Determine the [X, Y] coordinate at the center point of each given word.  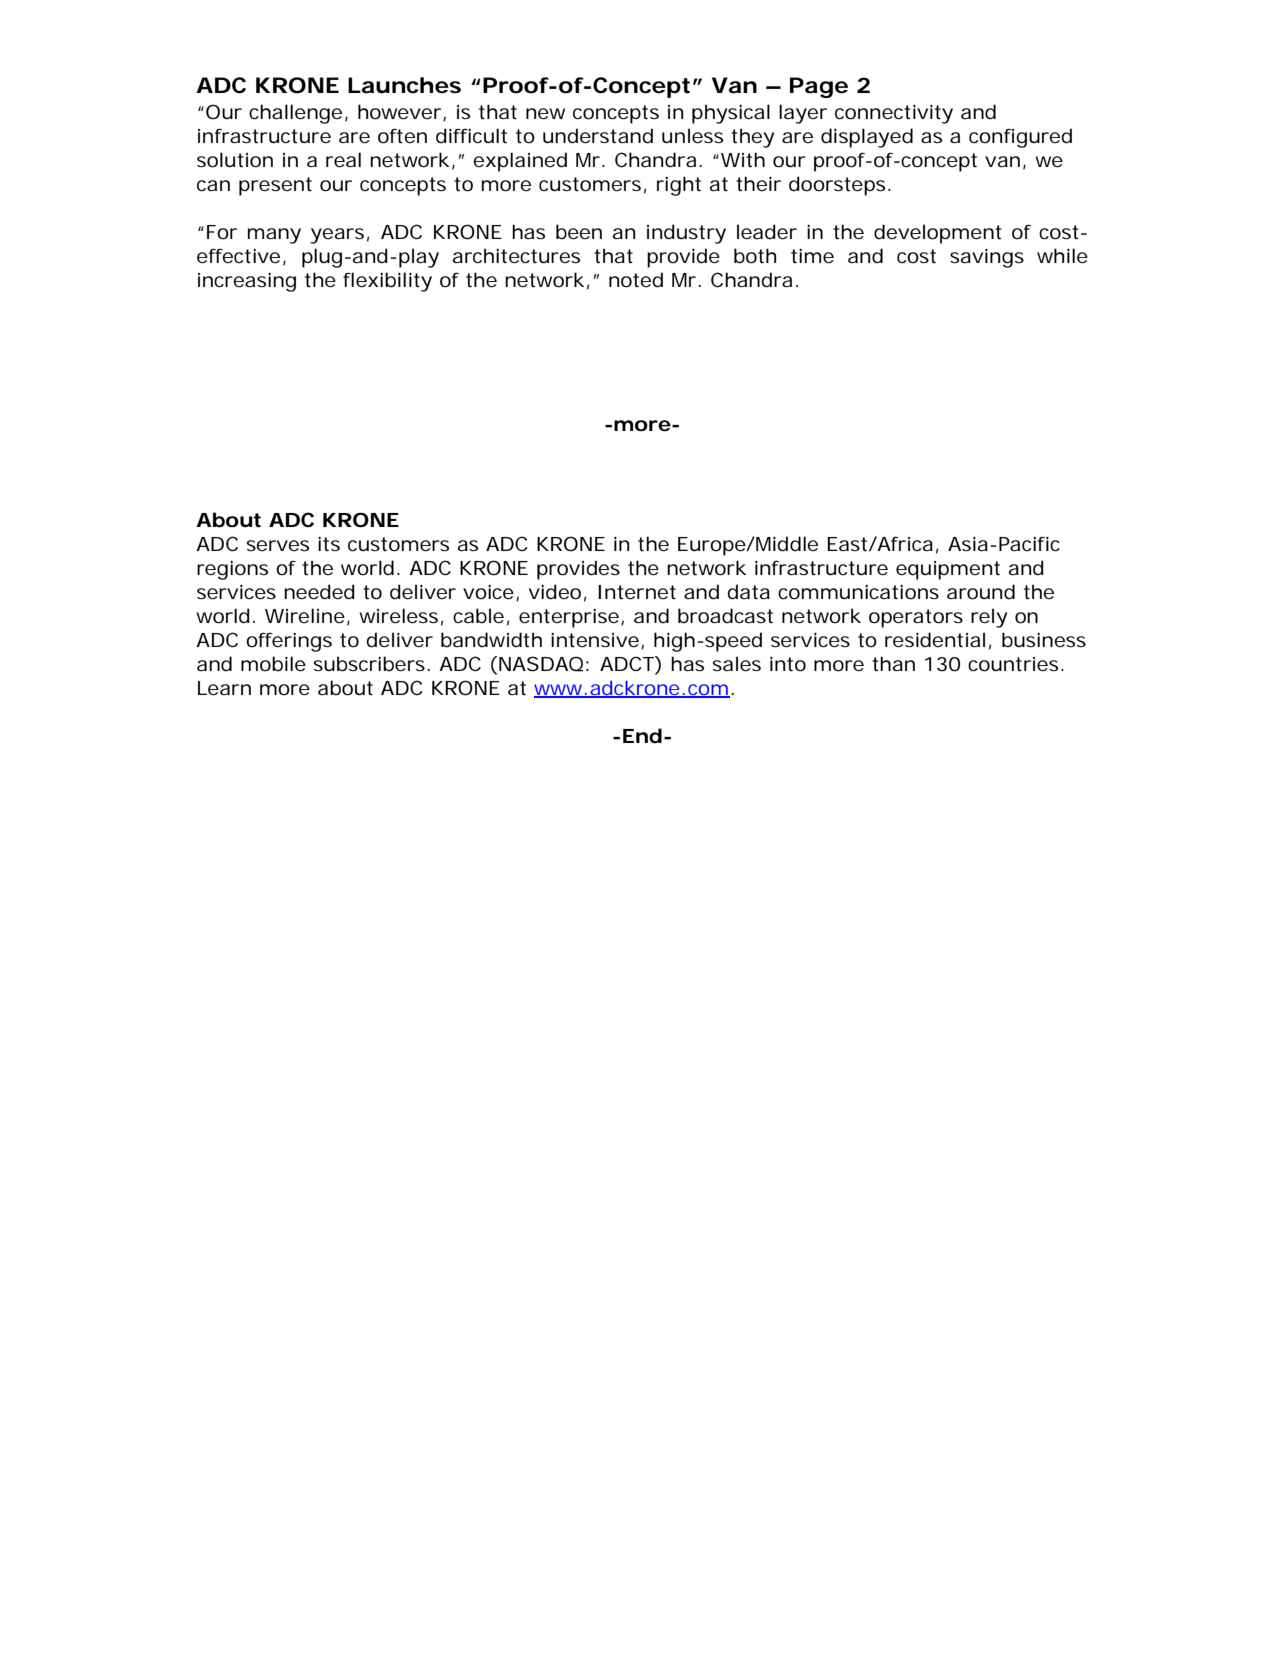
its [329, 544]
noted [636, 280]
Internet [637, 592]
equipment [948, 570]
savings [987, 258]
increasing [247, 282]
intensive [595, 640]
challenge [295, 114]
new [545, 114]
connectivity [894, 114]
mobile [273, 664]
